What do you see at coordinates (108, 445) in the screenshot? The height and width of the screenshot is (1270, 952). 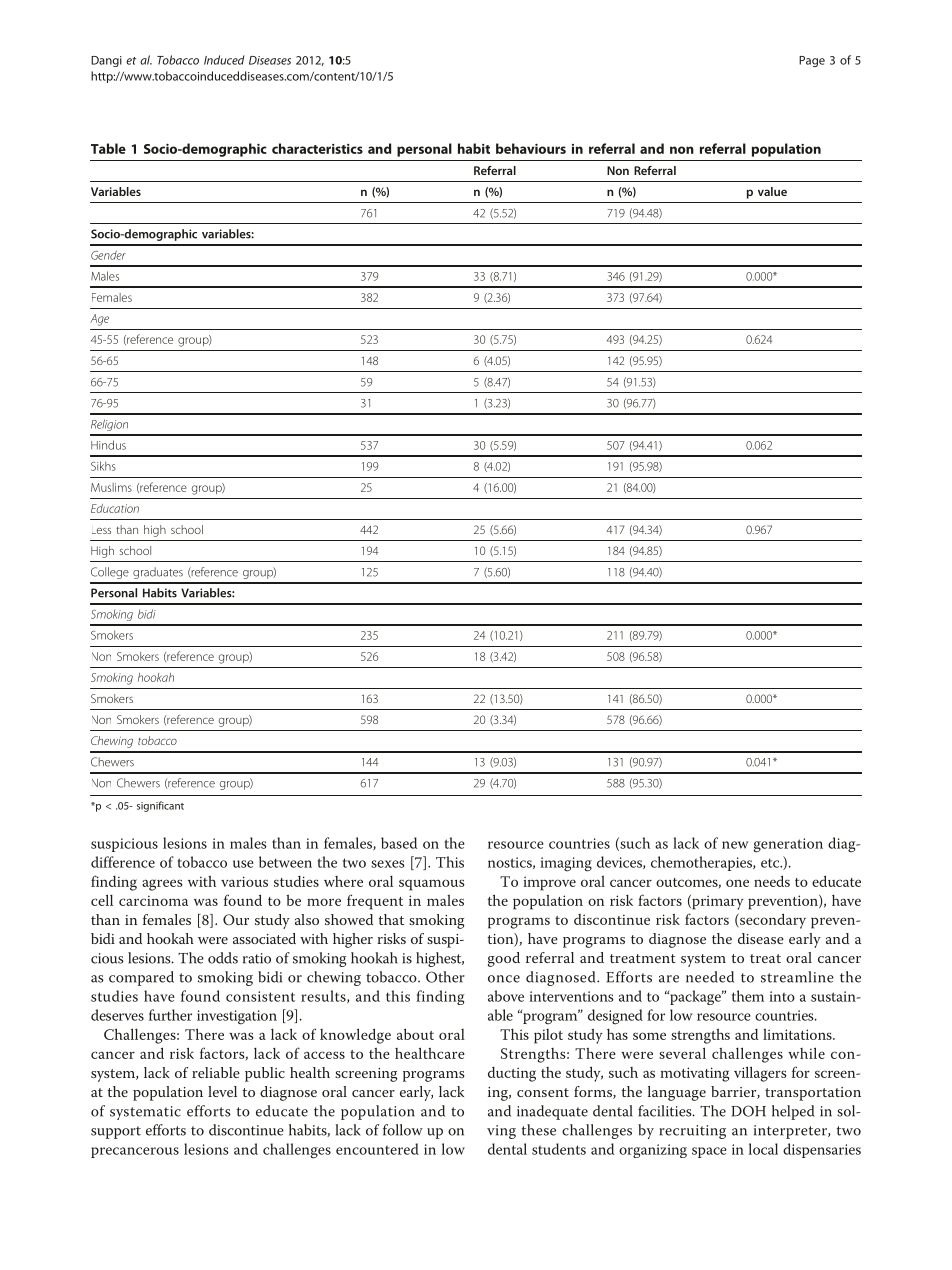 I see `Hindus` at bounding box center [108, 445].
